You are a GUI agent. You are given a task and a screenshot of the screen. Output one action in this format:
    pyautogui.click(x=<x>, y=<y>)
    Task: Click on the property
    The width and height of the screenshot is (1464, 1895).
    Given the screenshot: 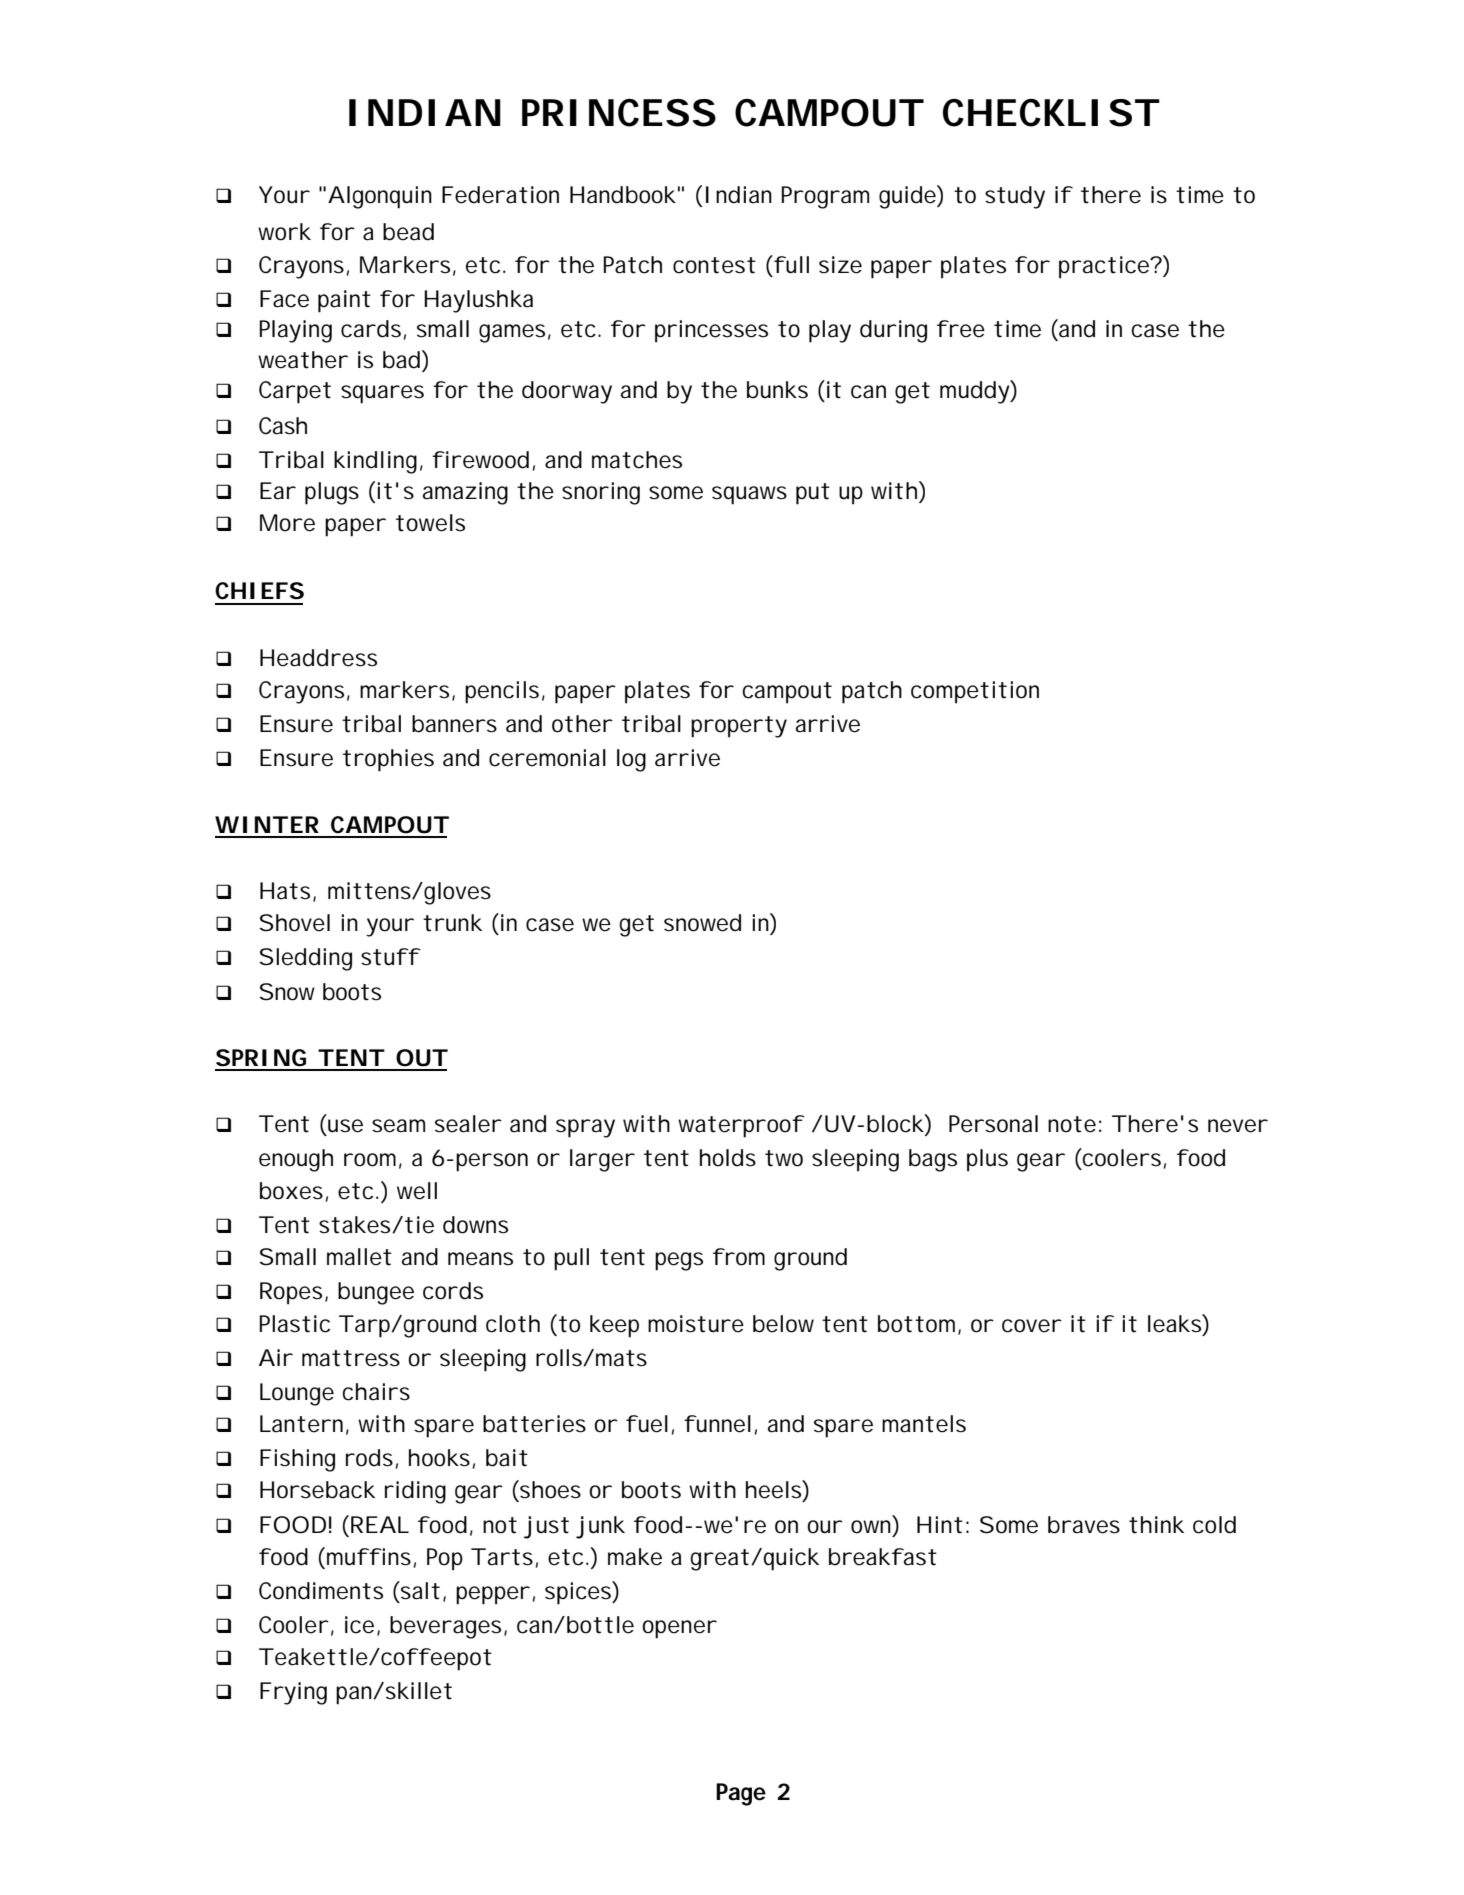 What is the action you would take?
    pyautogui.click(x=739, y=727)
